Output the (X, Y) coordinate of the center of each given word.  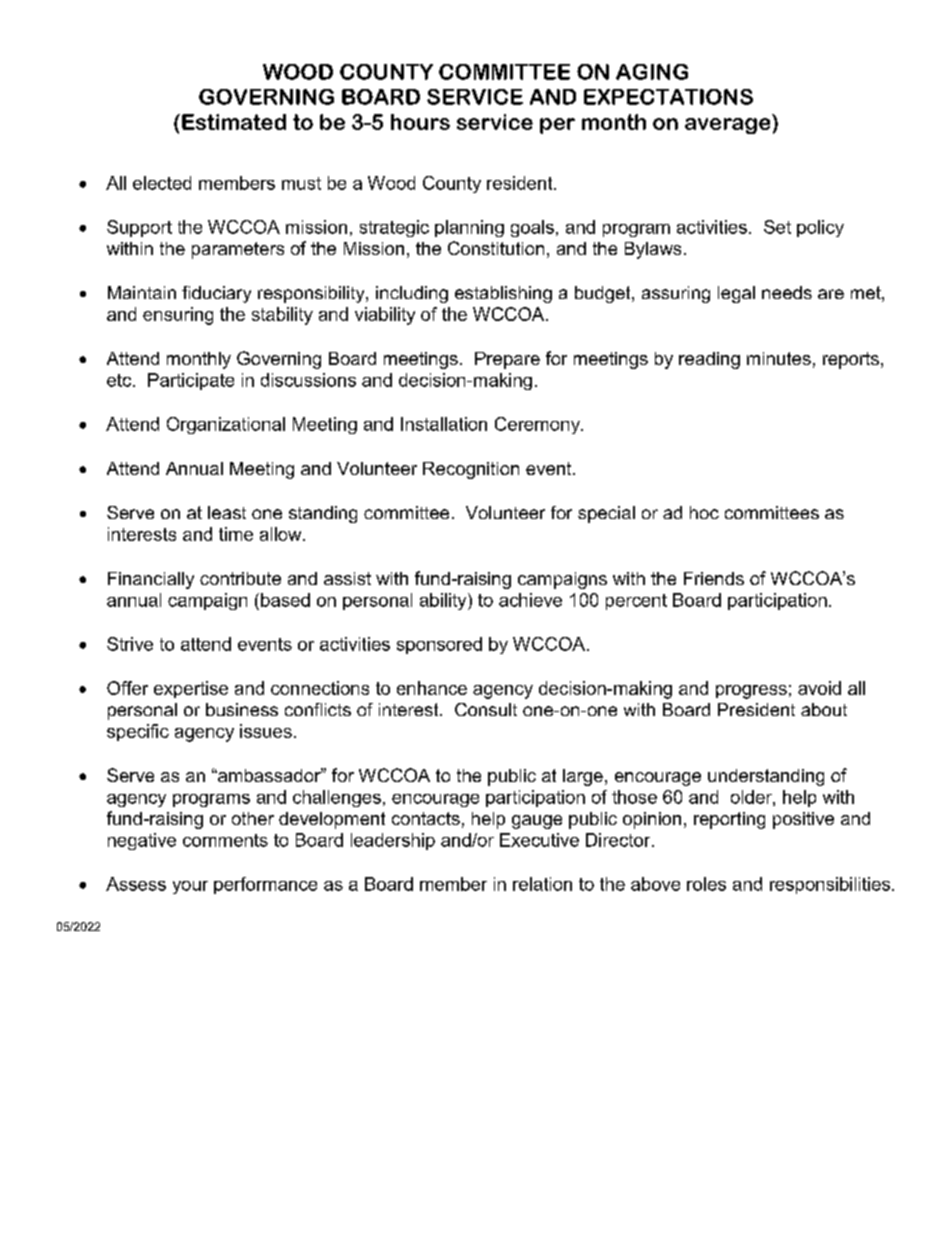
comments (225, 840)
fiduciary (216, 294)
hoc (704, 512)
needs (787, 292)
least (227, 512)
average (727, 126)
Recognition (471, 470)
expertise (191, 689)
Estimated (234, 122)
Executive (539, 840)
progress (751, 692)
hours (420, 122)
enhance (432, 688)
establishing (503, 294)
